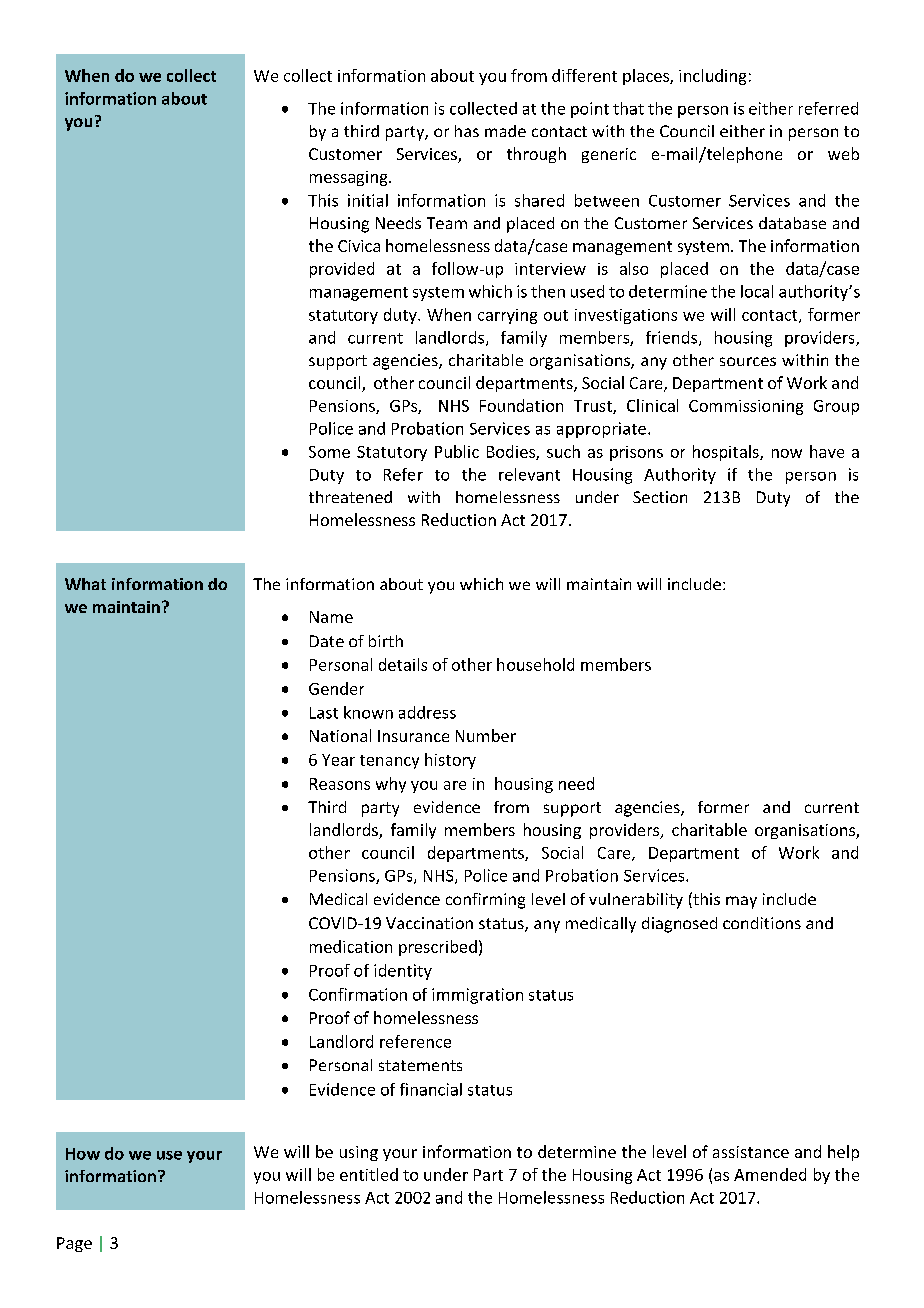  What do you see at coordinates (746, 407) in the page?
I see `Commissioning` at bounding box center [746, 407].
